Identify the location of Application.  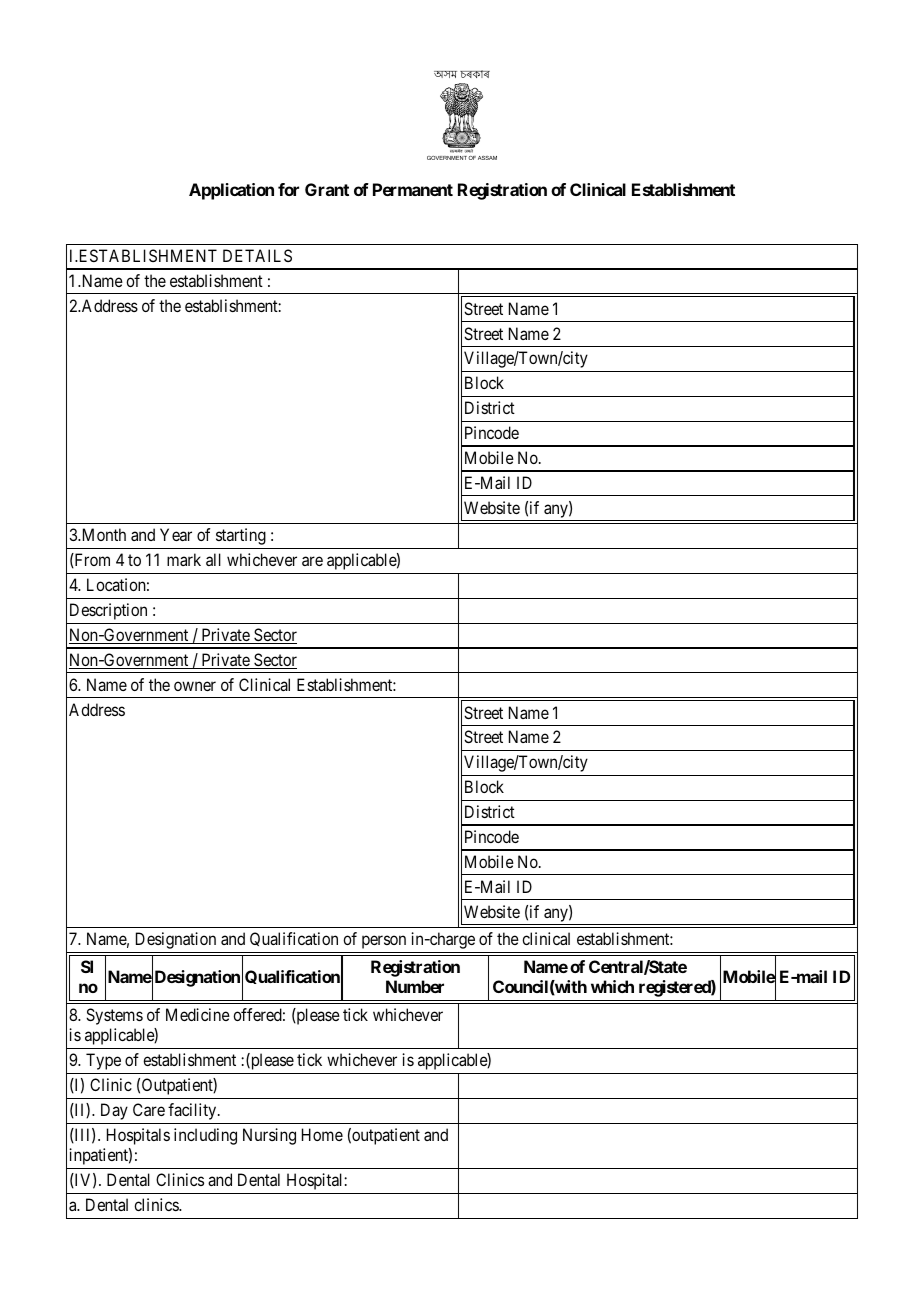
(231, 191).
